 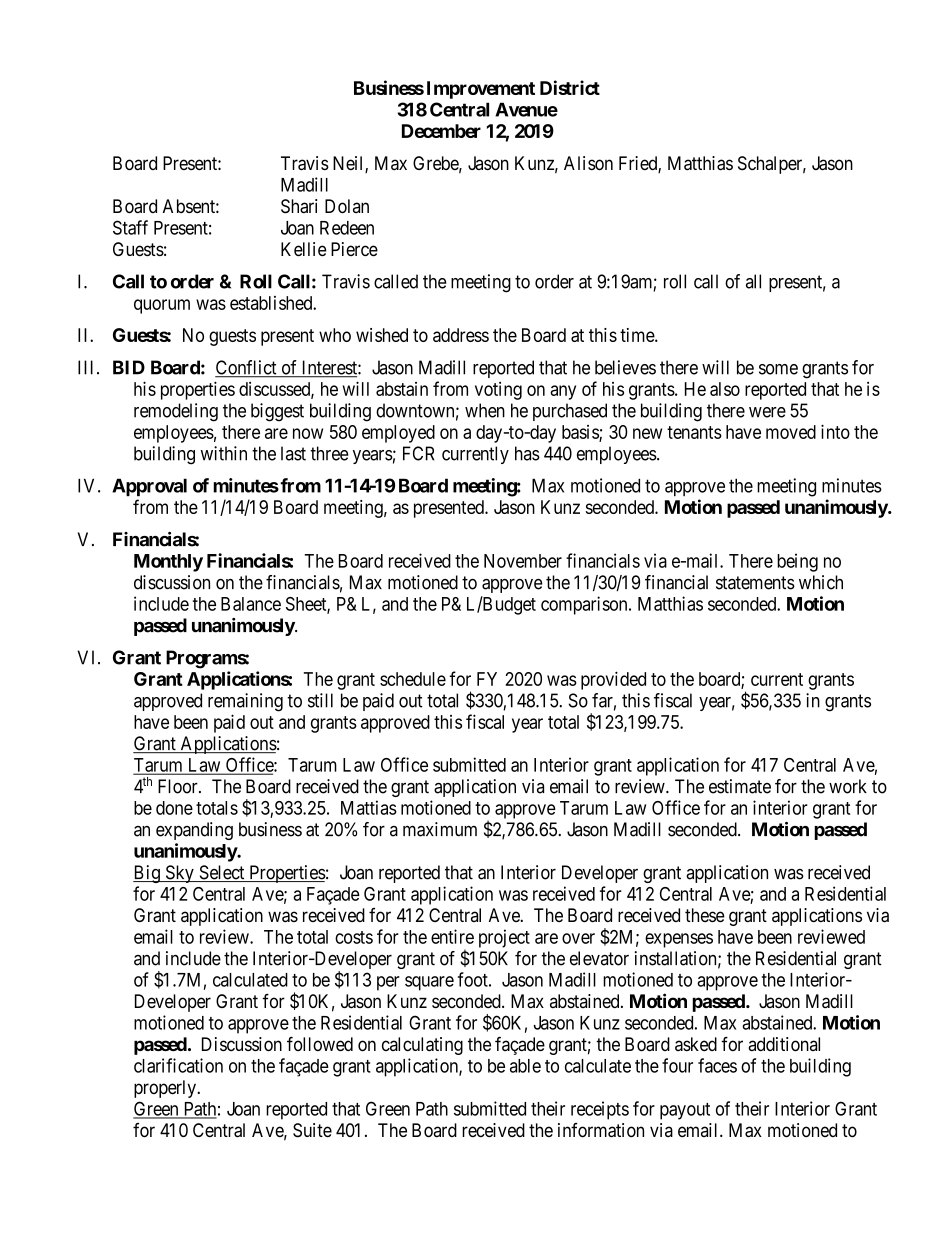 What do you see at coordinates (755, 583) in the page?
I see `statements` at bounding box center [755, 583].
